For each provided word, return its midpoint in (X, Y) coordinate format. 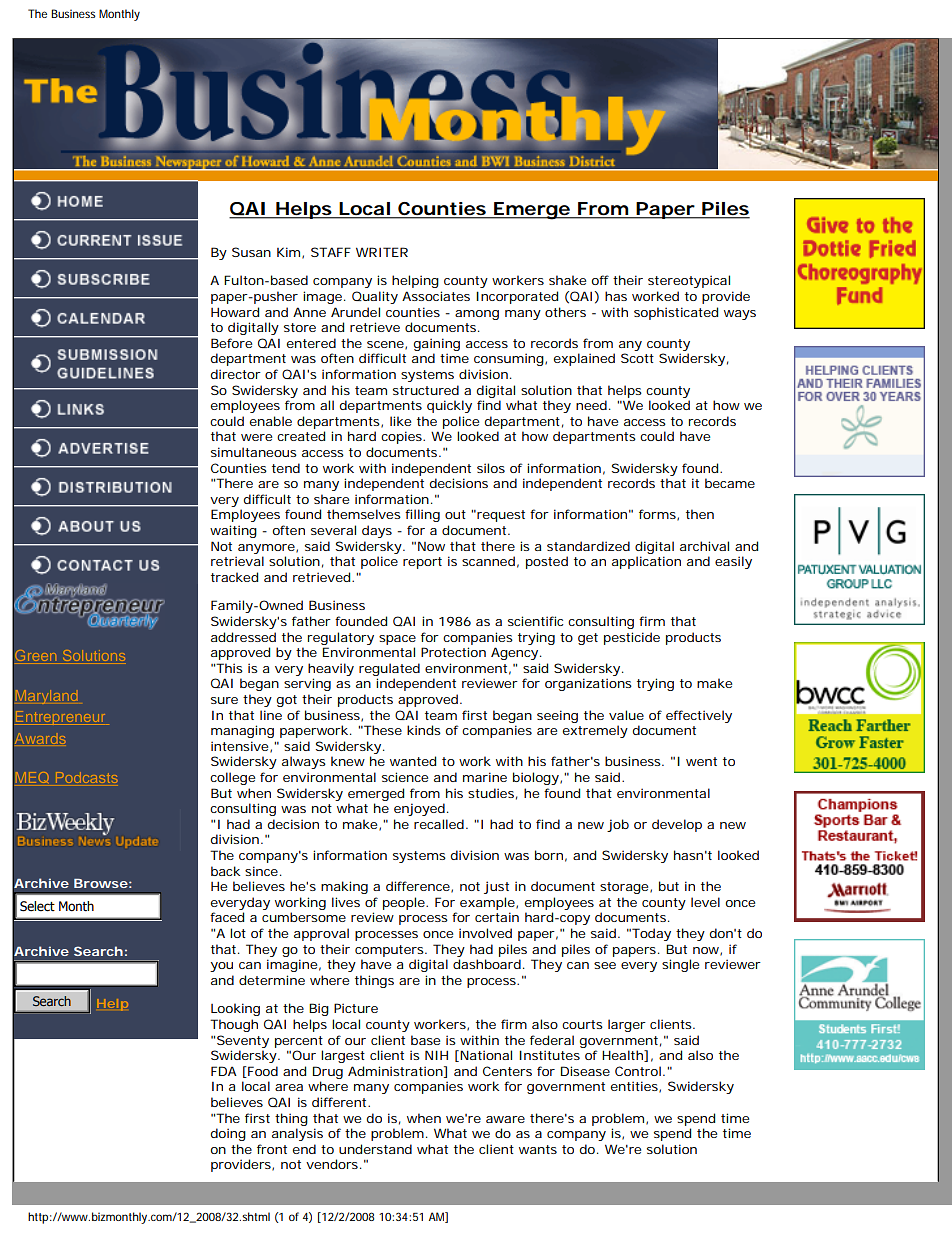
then (700, 514)
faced (227, 917)
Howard (235, 312)
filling (422, 515)
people (405, 903)
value (626, 715)
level (705, 902)
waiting (233, 531)
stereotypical (689, 281)
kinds (424, 730)
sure (224, 700)
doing (228, 1134)
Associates (436, 296)
